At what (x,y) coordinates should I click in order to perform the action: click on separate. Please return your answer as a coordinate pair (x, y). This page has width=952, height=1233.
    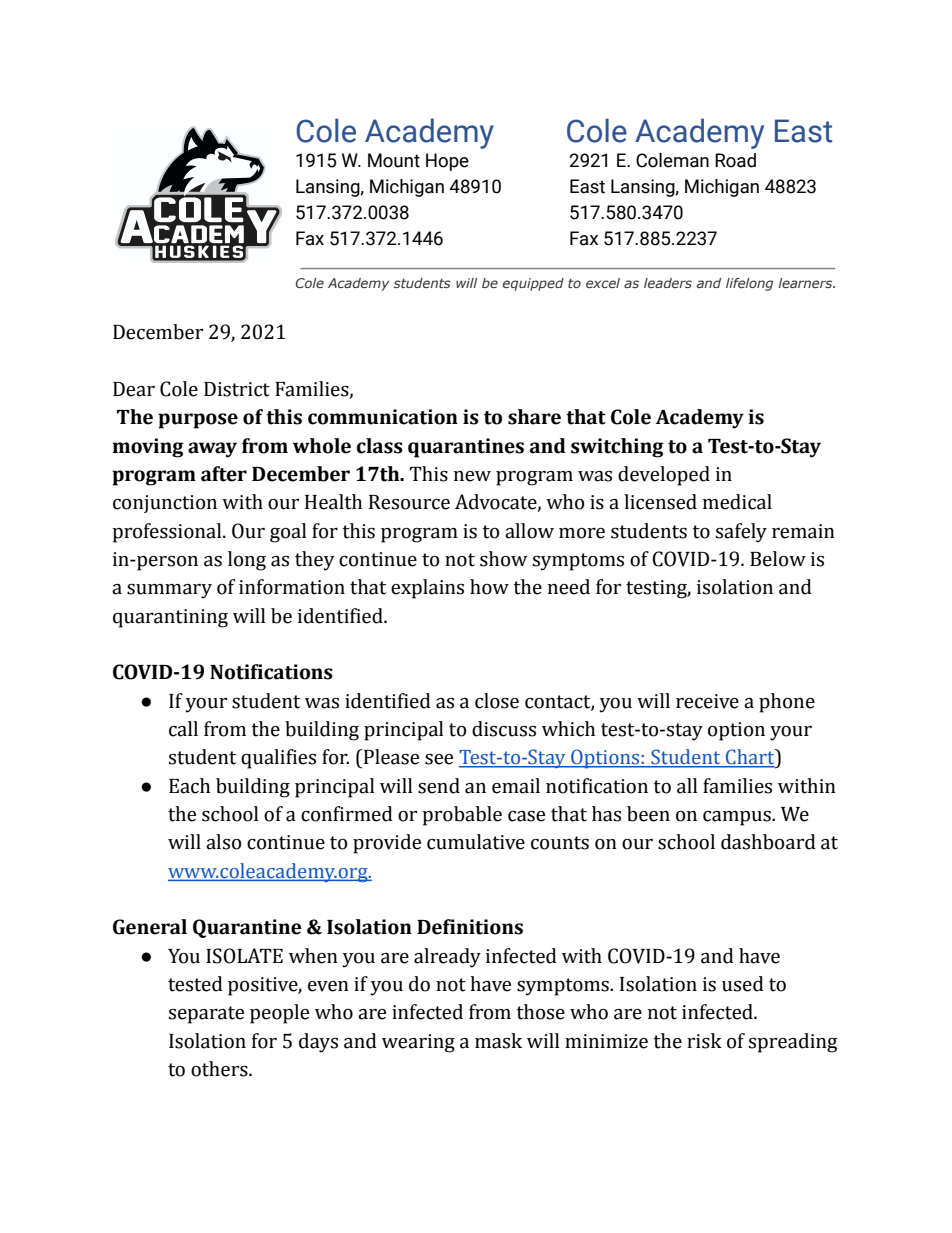
    Looking at the image, I should click on (206, 1015).
